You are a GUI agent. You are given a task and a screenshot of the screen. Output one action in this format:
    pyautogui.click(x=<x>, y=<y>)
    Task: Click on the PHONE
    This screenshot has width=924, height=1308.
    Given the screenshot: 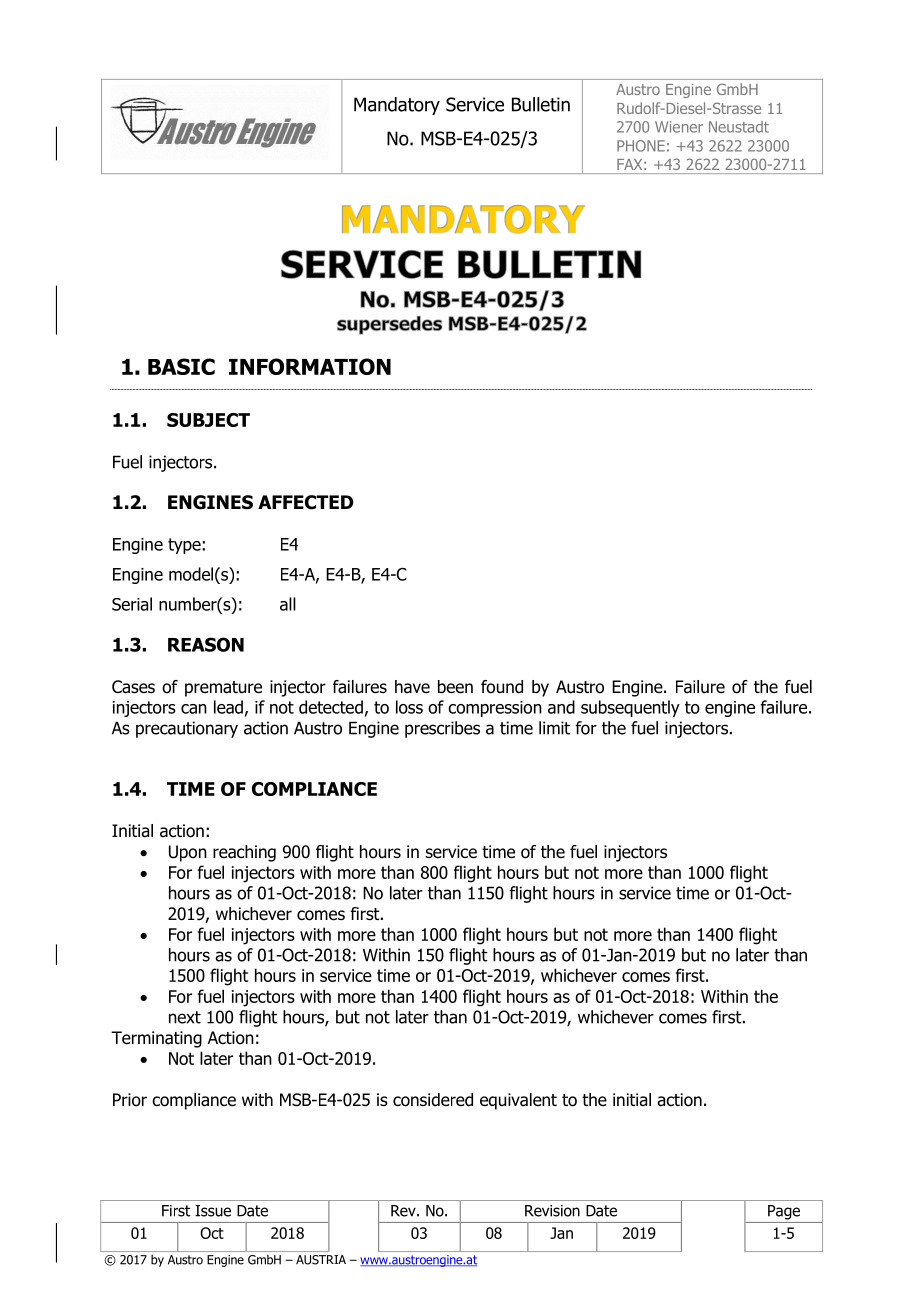 What is the action you would take?
    pyautogui.click(x=641, y=146)
